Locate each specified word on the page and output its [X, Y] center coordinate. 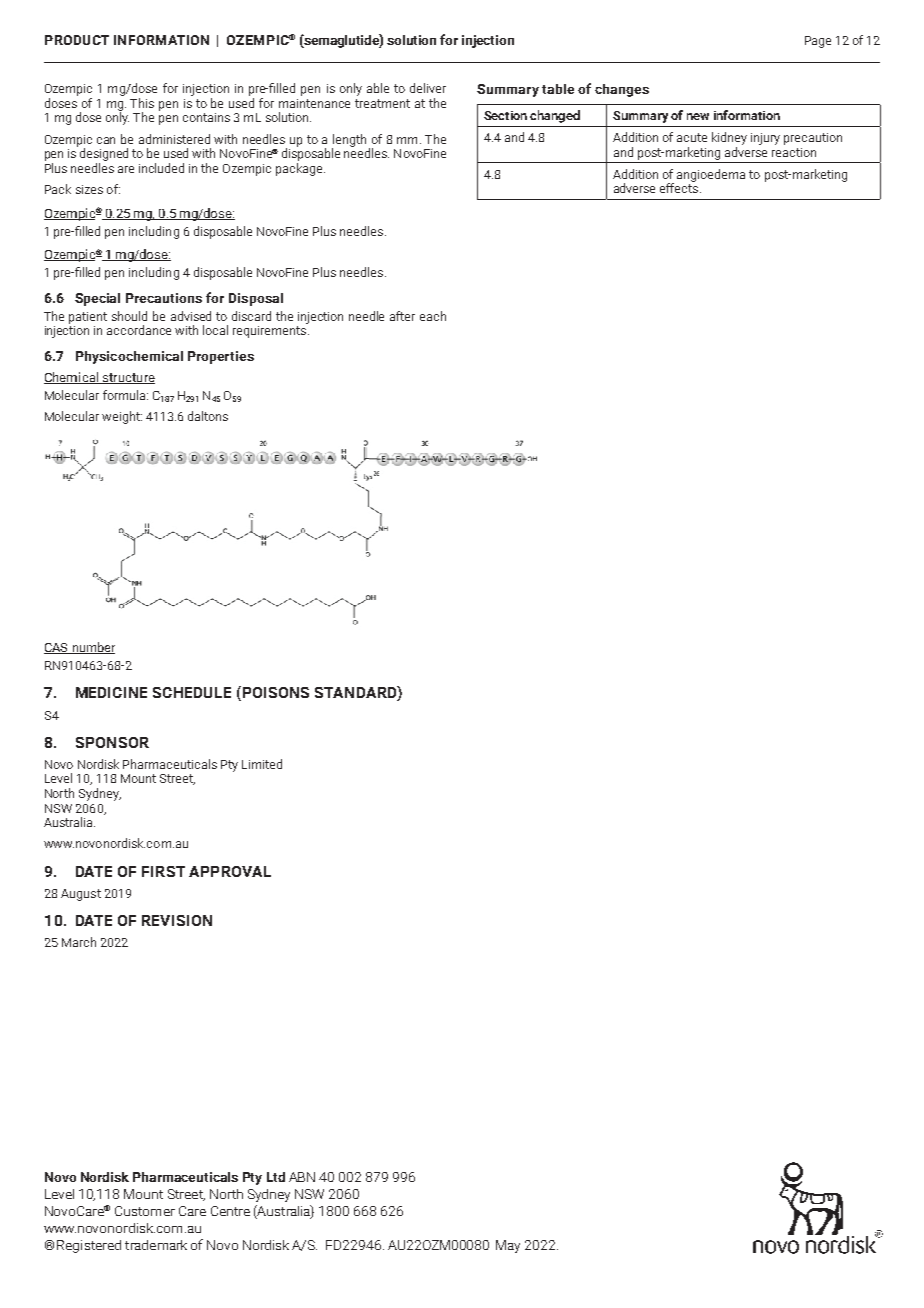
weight [122, 417]
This [142, 103]
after [402, 316]
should [129, 316]
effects [679, 187]
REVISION [177, 920]
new [698, 116]
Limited [262, 764]
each [433, 316]
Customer [145, 1211]
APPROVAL [230, 871]
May [508, 1246]
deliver [428, 88]
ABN [302, 1177]
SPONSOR [112, 742]
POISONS [274, 693]
